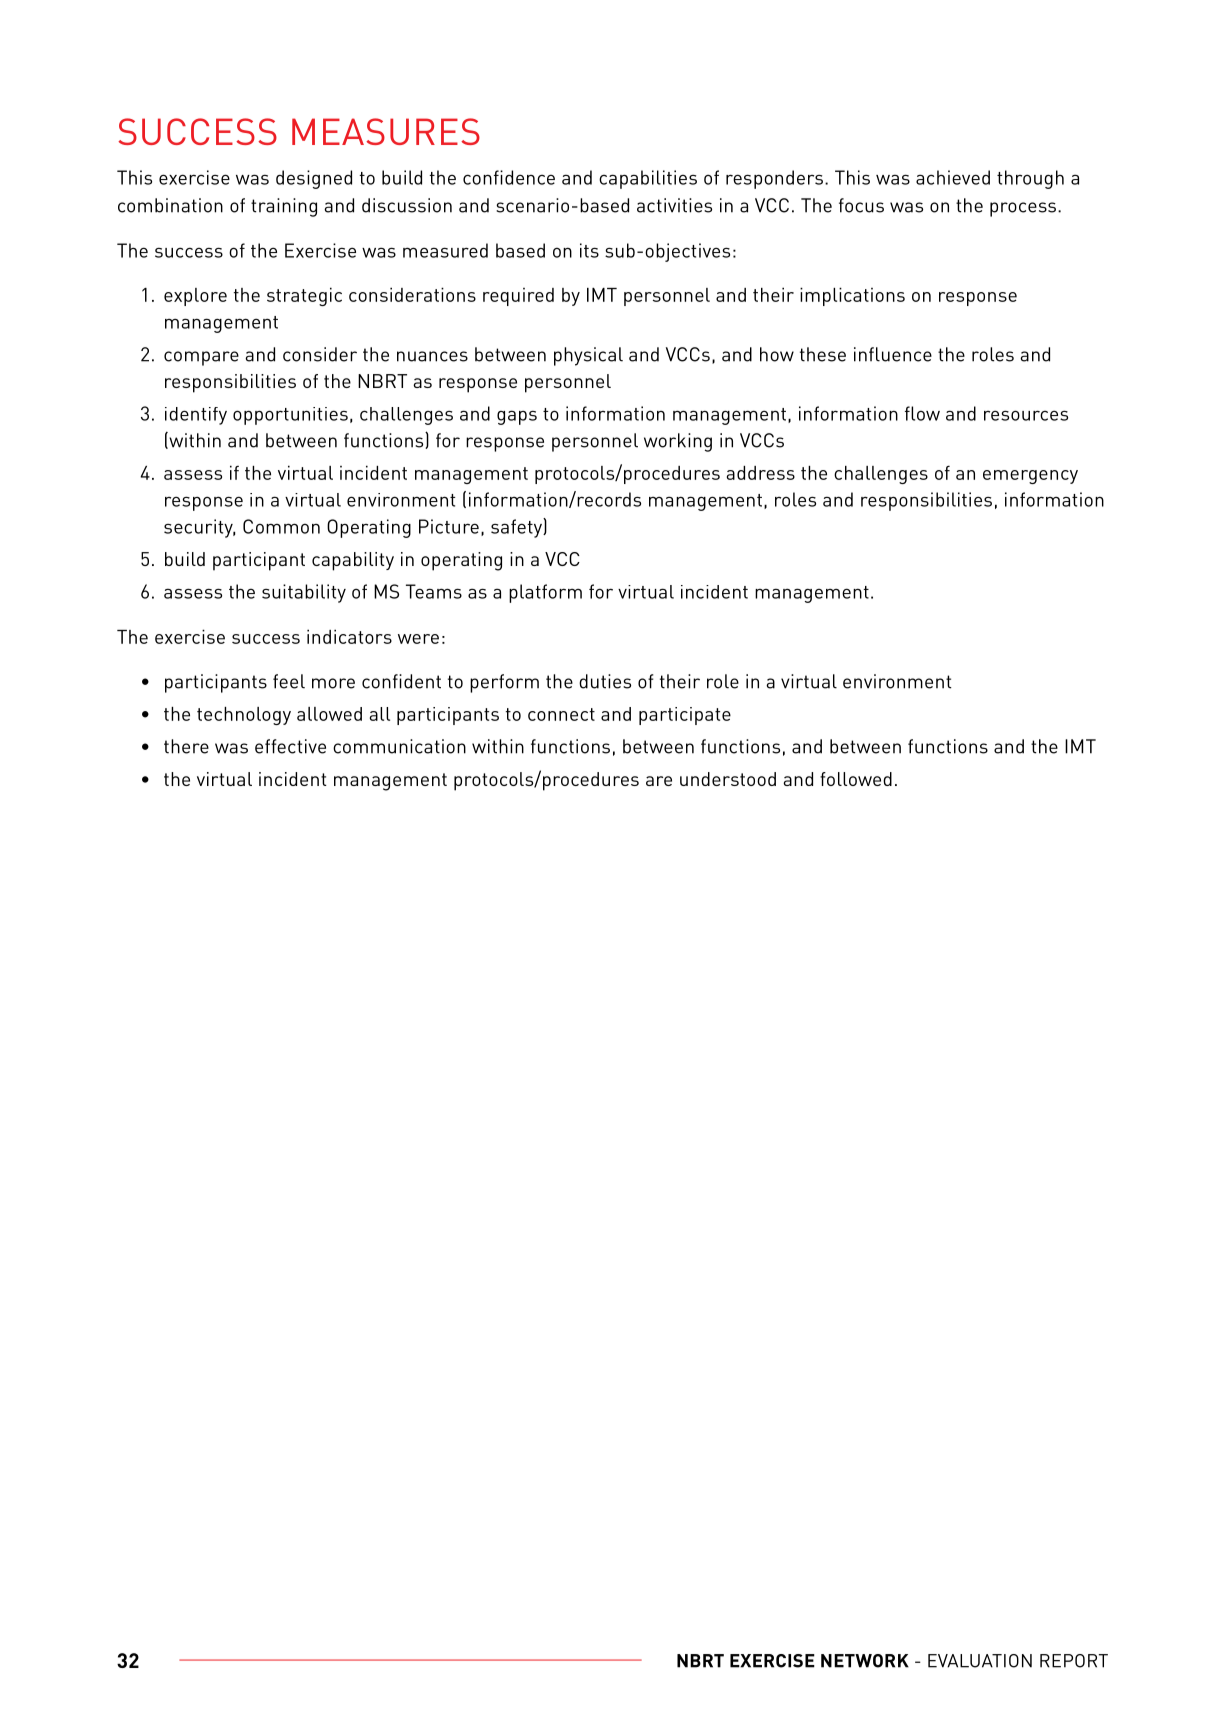 This image has width=1225, height=1733. What do you see at coordinates (856, 779) in the image?
I see `followed` at bounding box center [856, 779].
